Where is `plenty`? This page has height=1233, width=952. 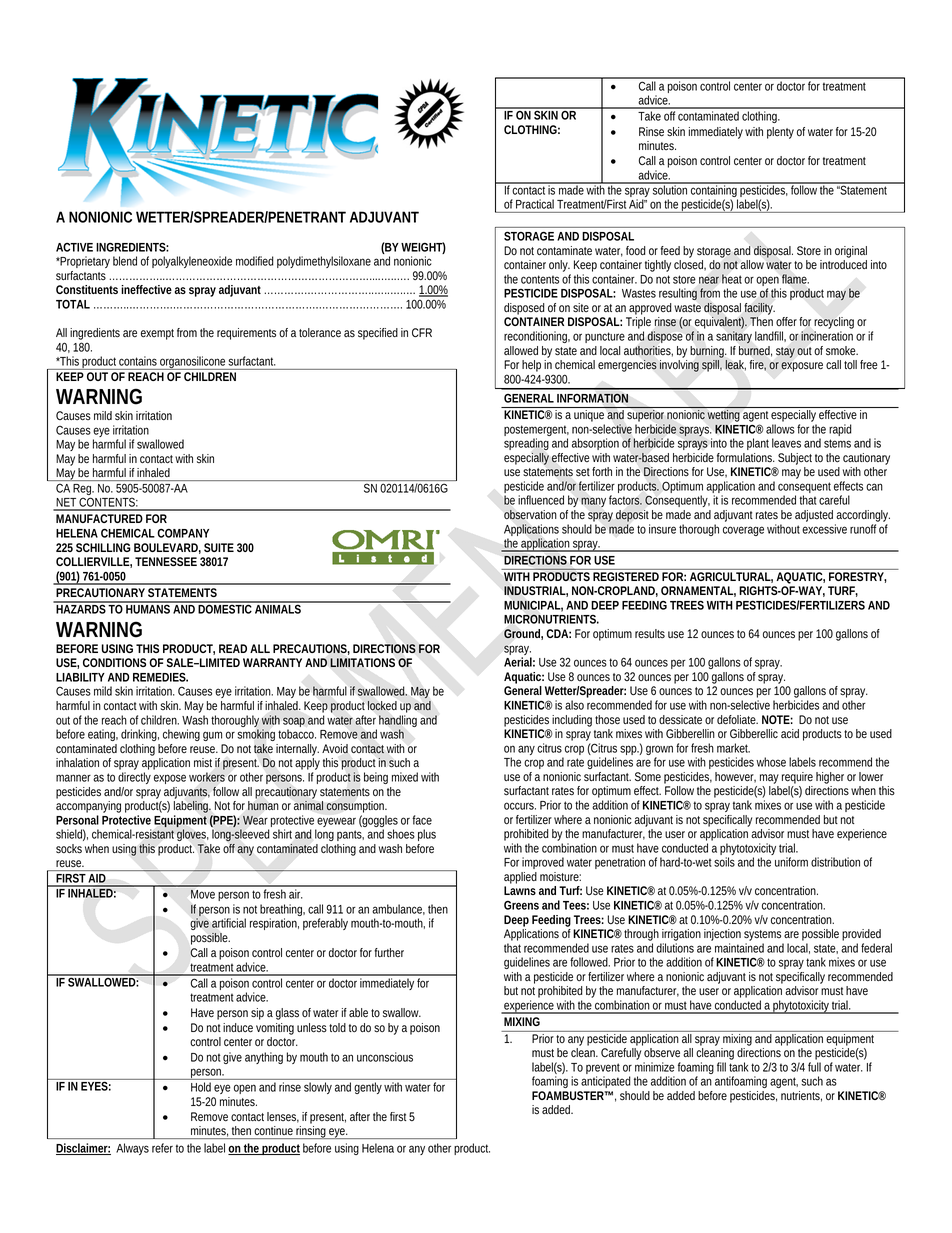
plenty is located at coordinates (780, 133).
